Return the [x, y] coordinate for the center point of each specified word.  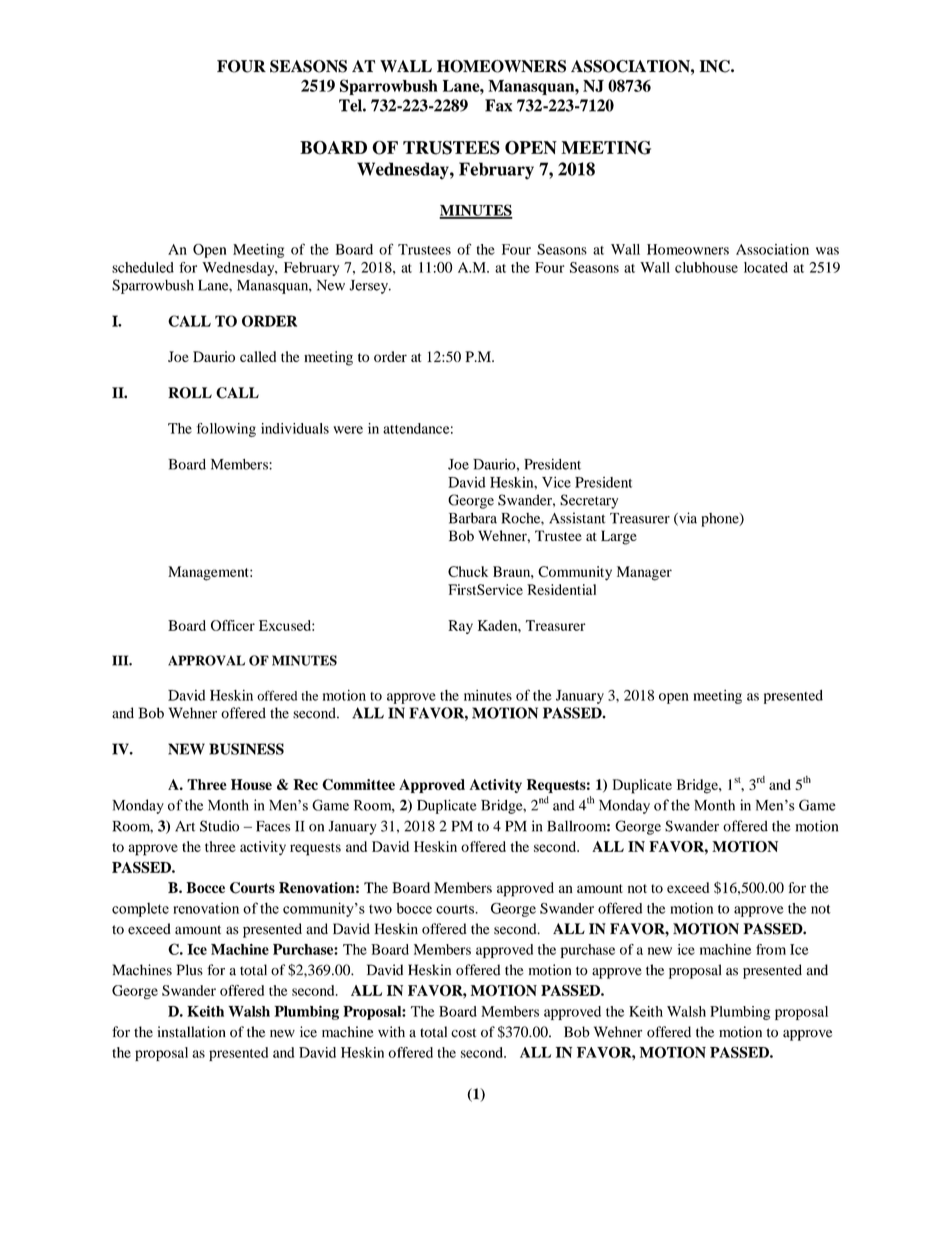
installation [191, 1032]
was [827, 251]
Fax [498, 105]
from [771, 949]
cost [463, 1033]
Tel [351, 105]
